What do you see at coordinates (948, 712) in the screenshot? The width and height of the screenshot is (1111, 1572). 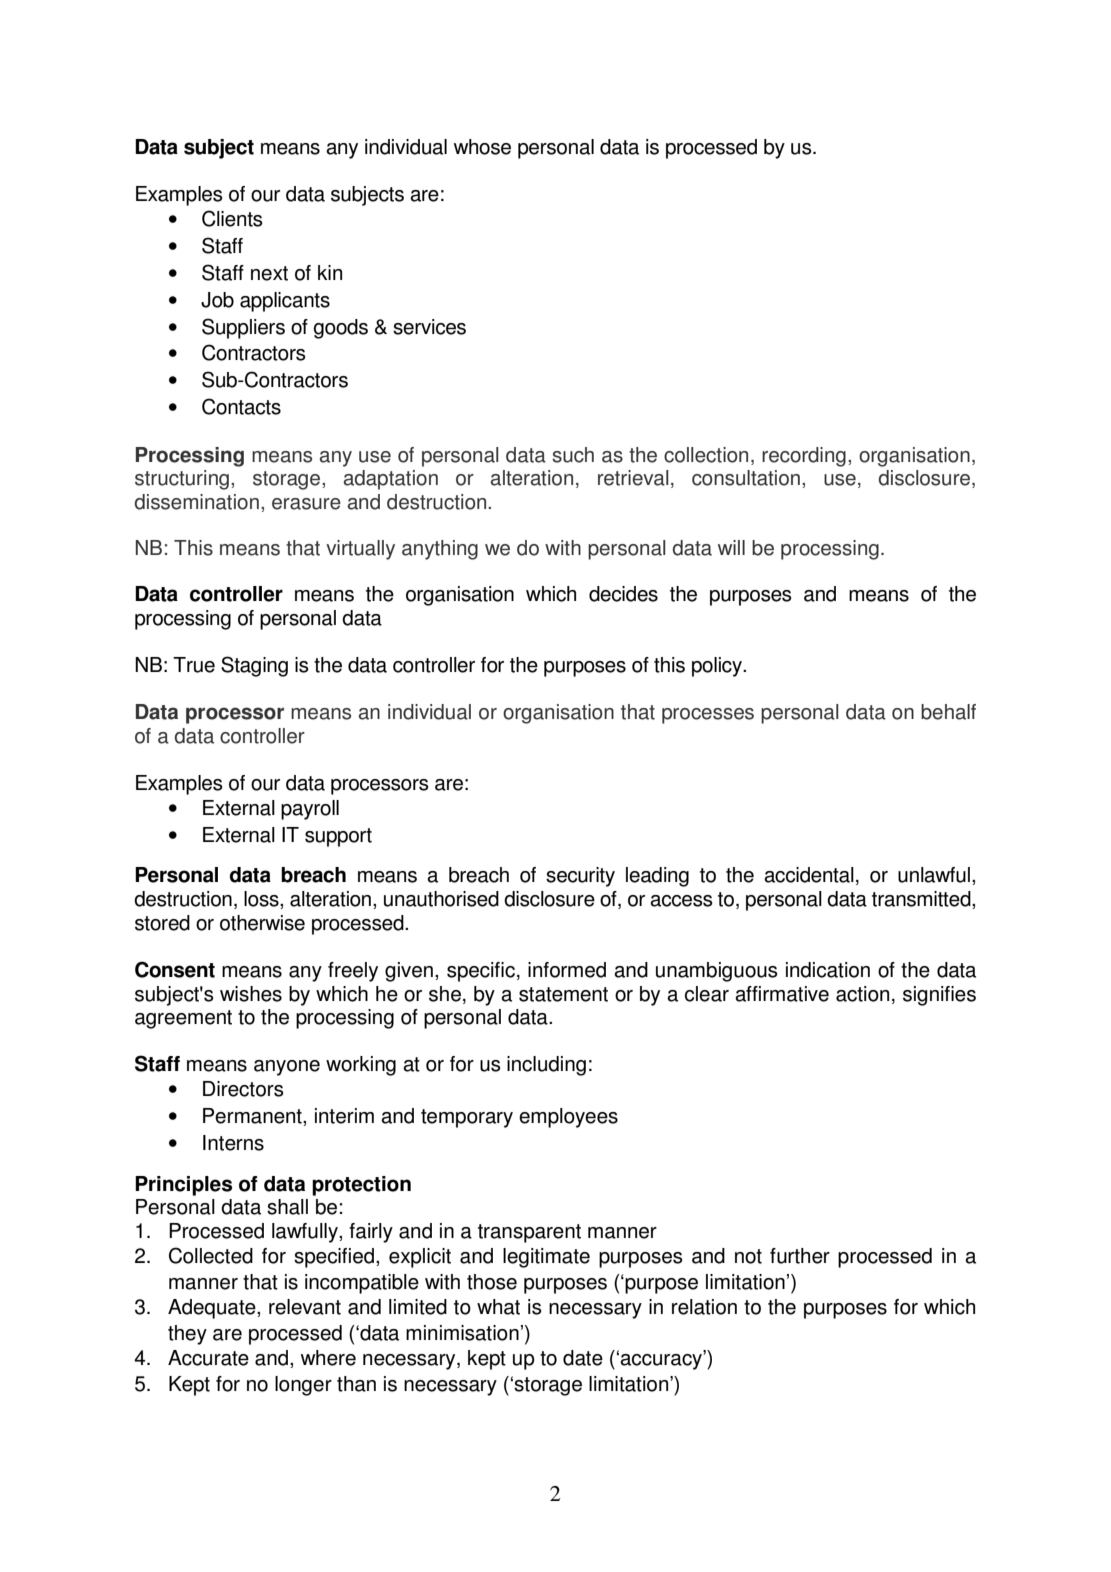 I see `behalf` at bounding box center [948, 712].
